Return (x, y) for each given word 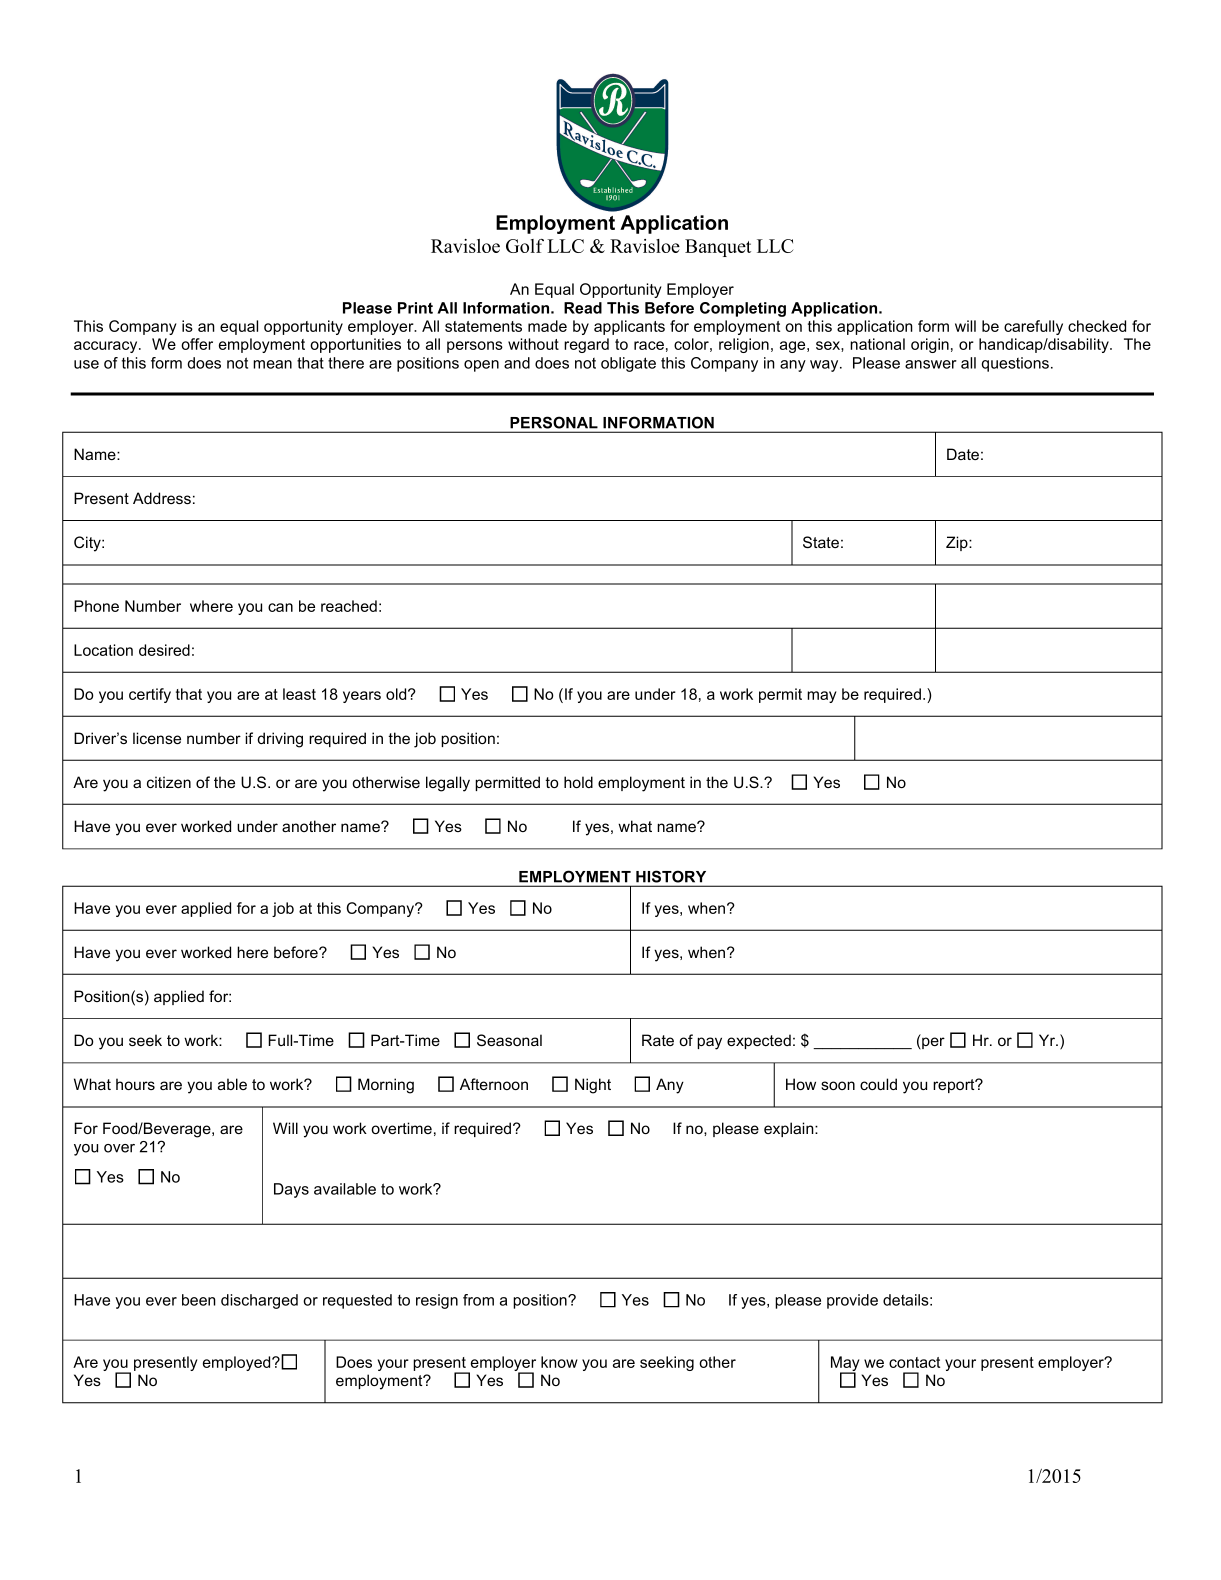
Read (583, 308)
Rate (658, 1040)
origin (930, 345)
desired (164, 650)
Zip (958, 543)
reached (349, 606)
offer (197, 344)
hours (135, 1084)
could (878, 1084)
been (199, 1300)
